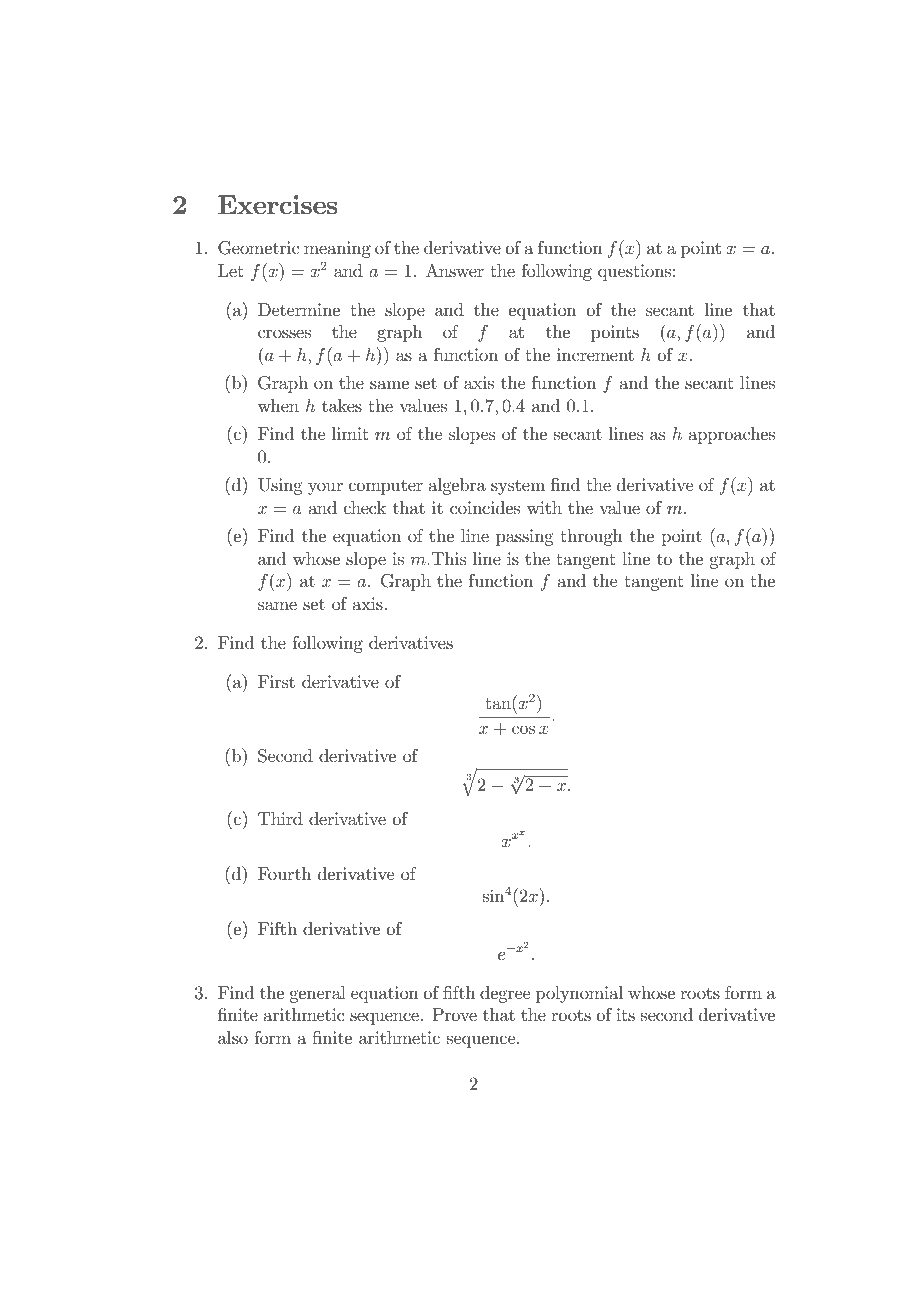  Describe the element at coordinates (455, 270) in the image. I see `Answer` at that location.
